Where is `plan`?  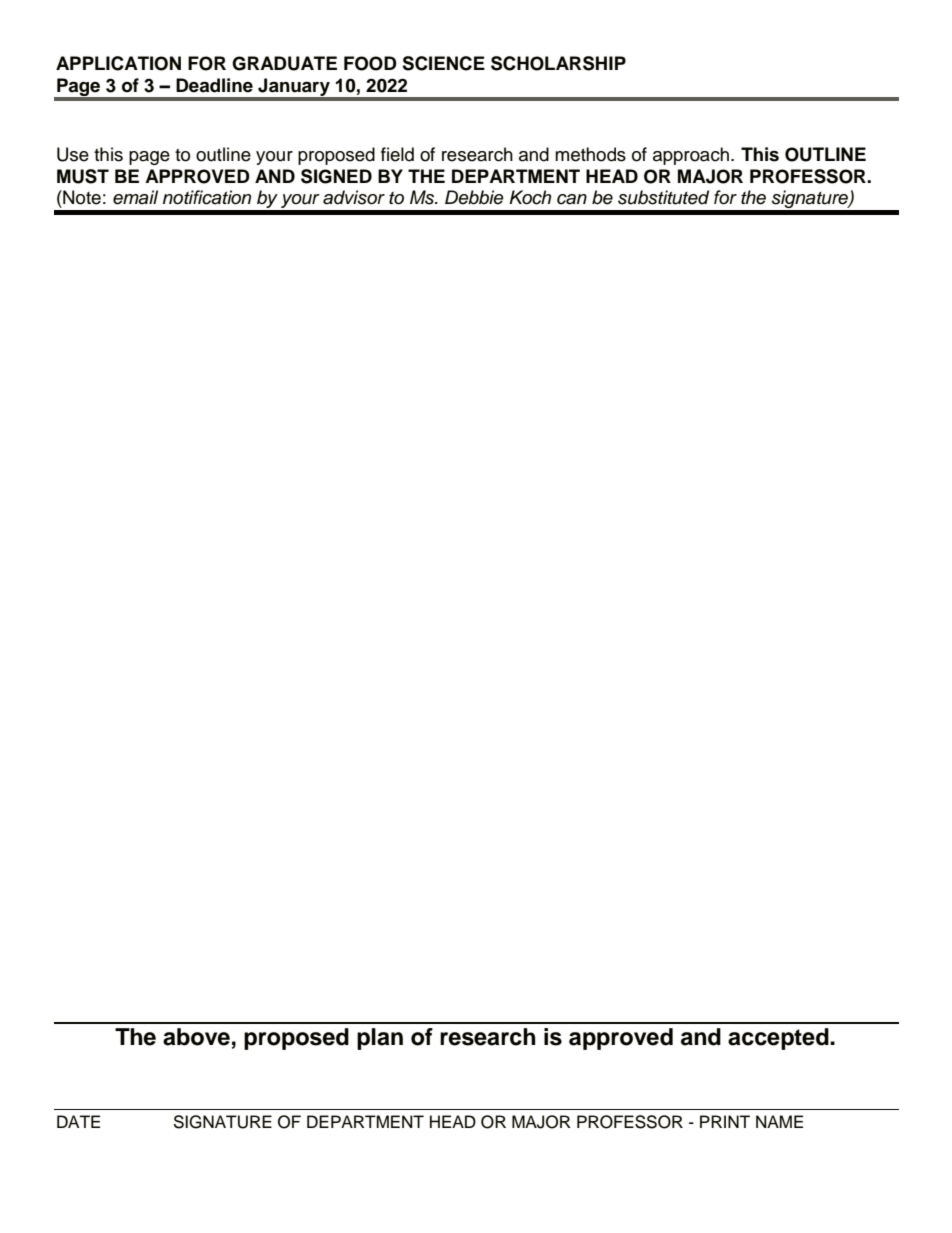
plan is located at coordinates (380, 1039).
